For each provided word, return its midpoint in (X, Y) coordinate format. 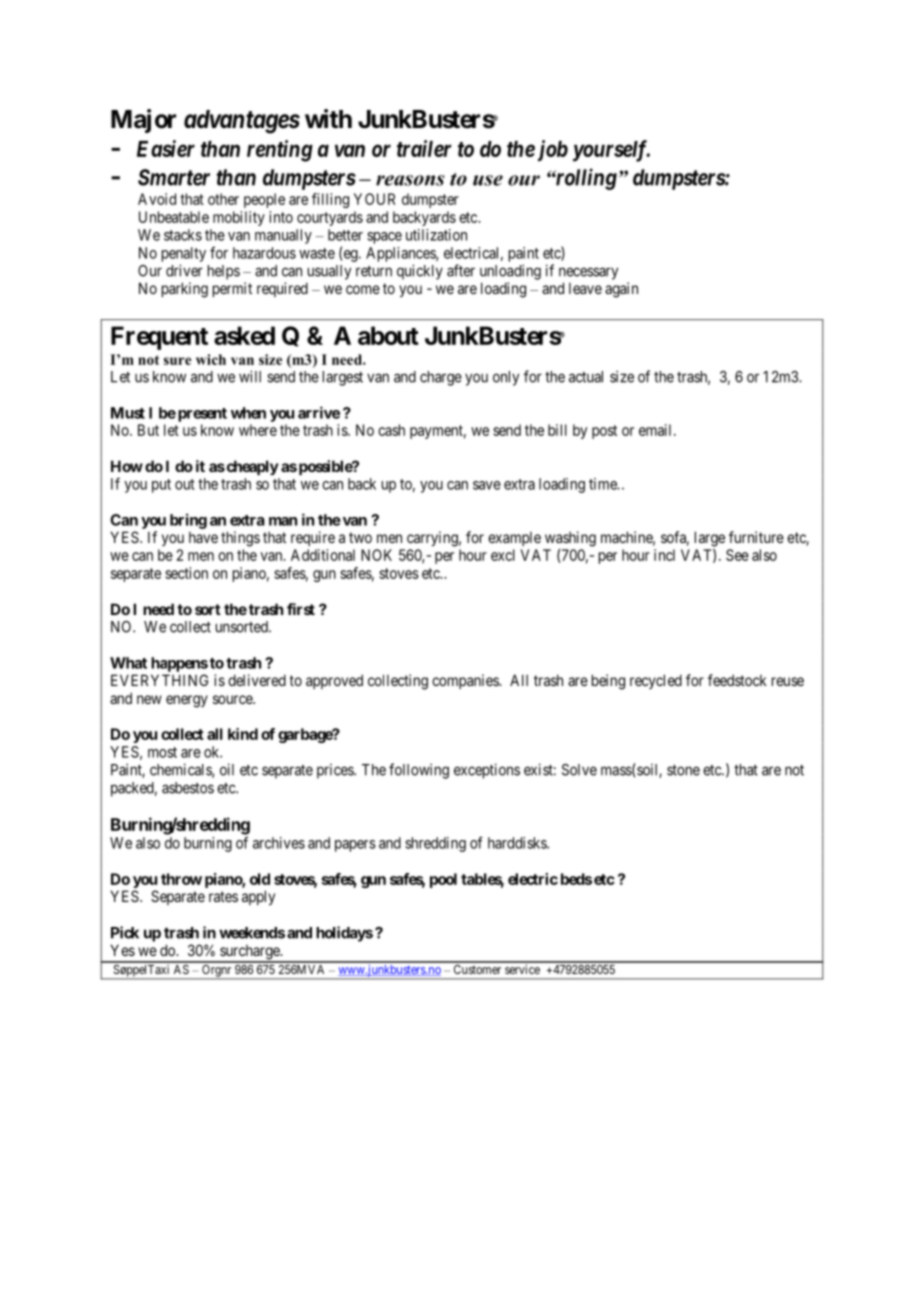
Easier (166, 148)
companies (466, 681)
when (248, 413)
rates (223, 896)
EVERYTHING (159, 680)
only (506, 378)
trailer (424, 148)
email (657, 430)
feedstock (737, 680)
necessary (588, 273)
